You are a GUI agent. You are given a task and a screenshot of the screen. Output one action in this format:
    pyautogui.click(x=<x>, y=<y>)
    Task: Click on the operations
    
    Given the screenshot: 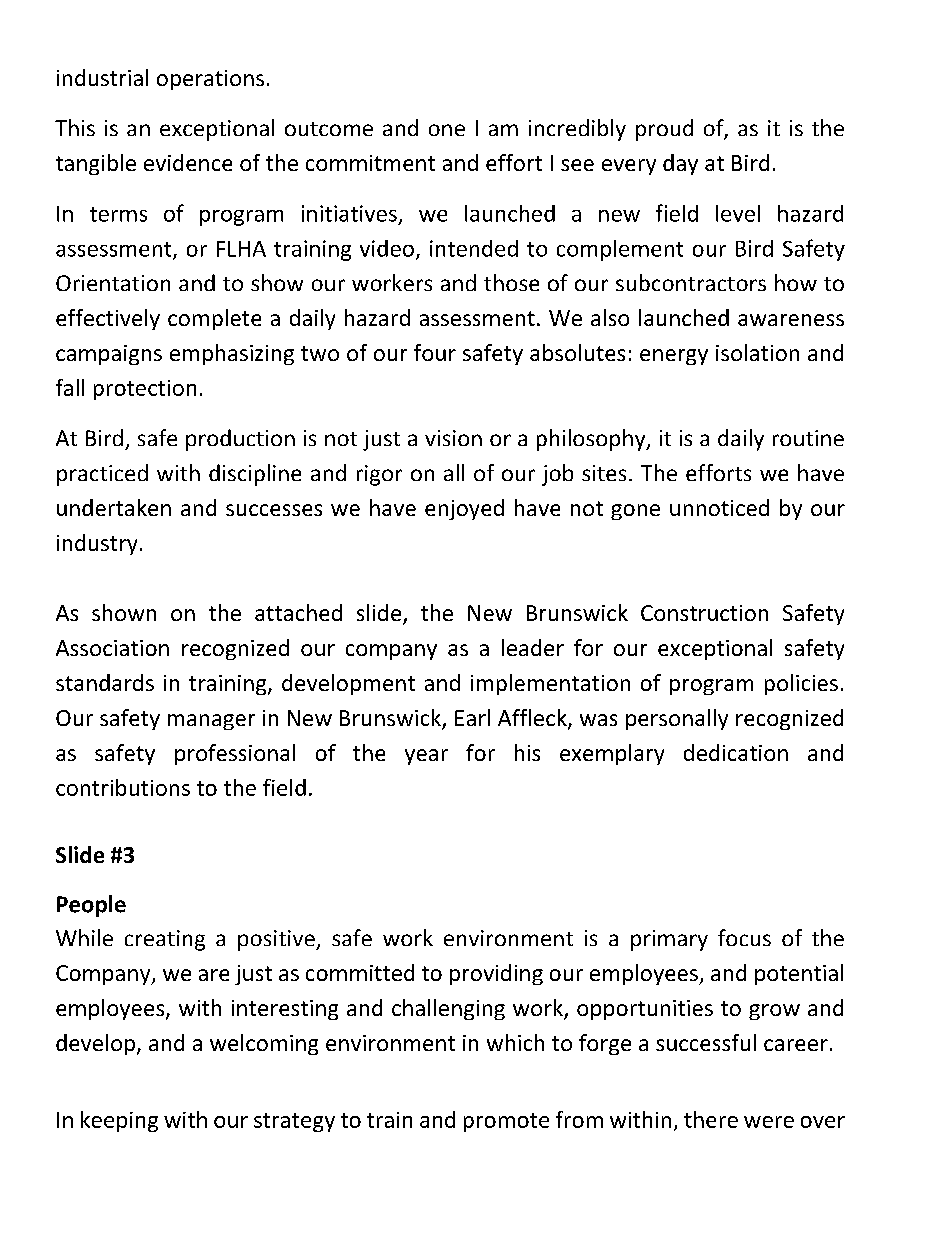 What is the action you would take?
    pyautogui.click(x=210, y=80)
